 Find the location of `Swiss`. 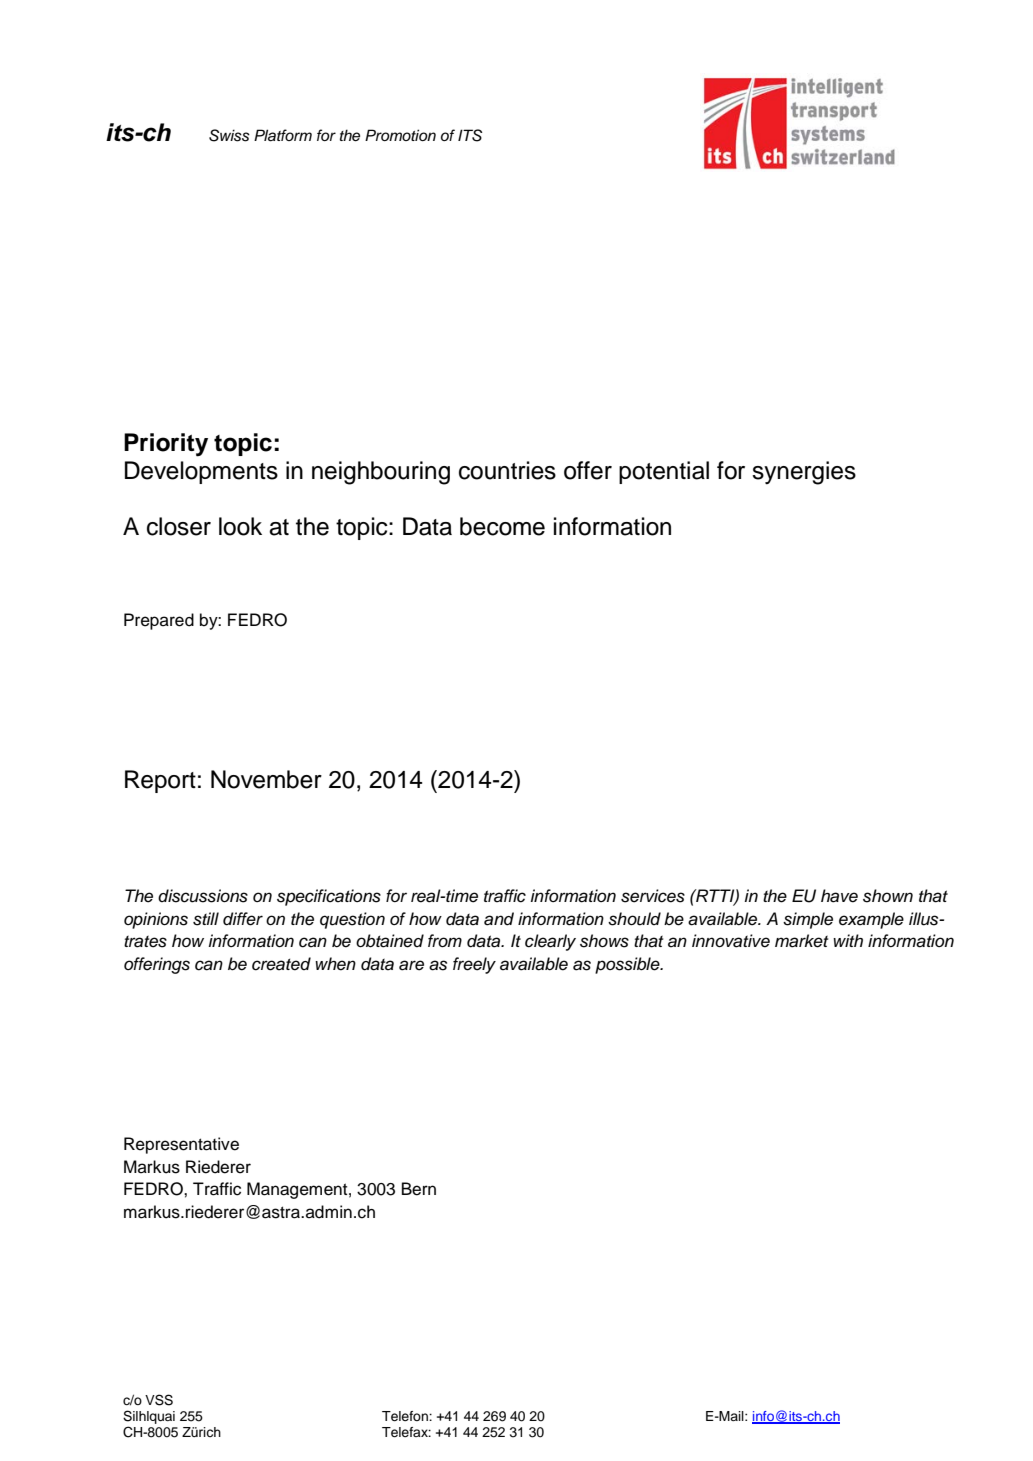

Swiss is located at coordinates (229, 135).
